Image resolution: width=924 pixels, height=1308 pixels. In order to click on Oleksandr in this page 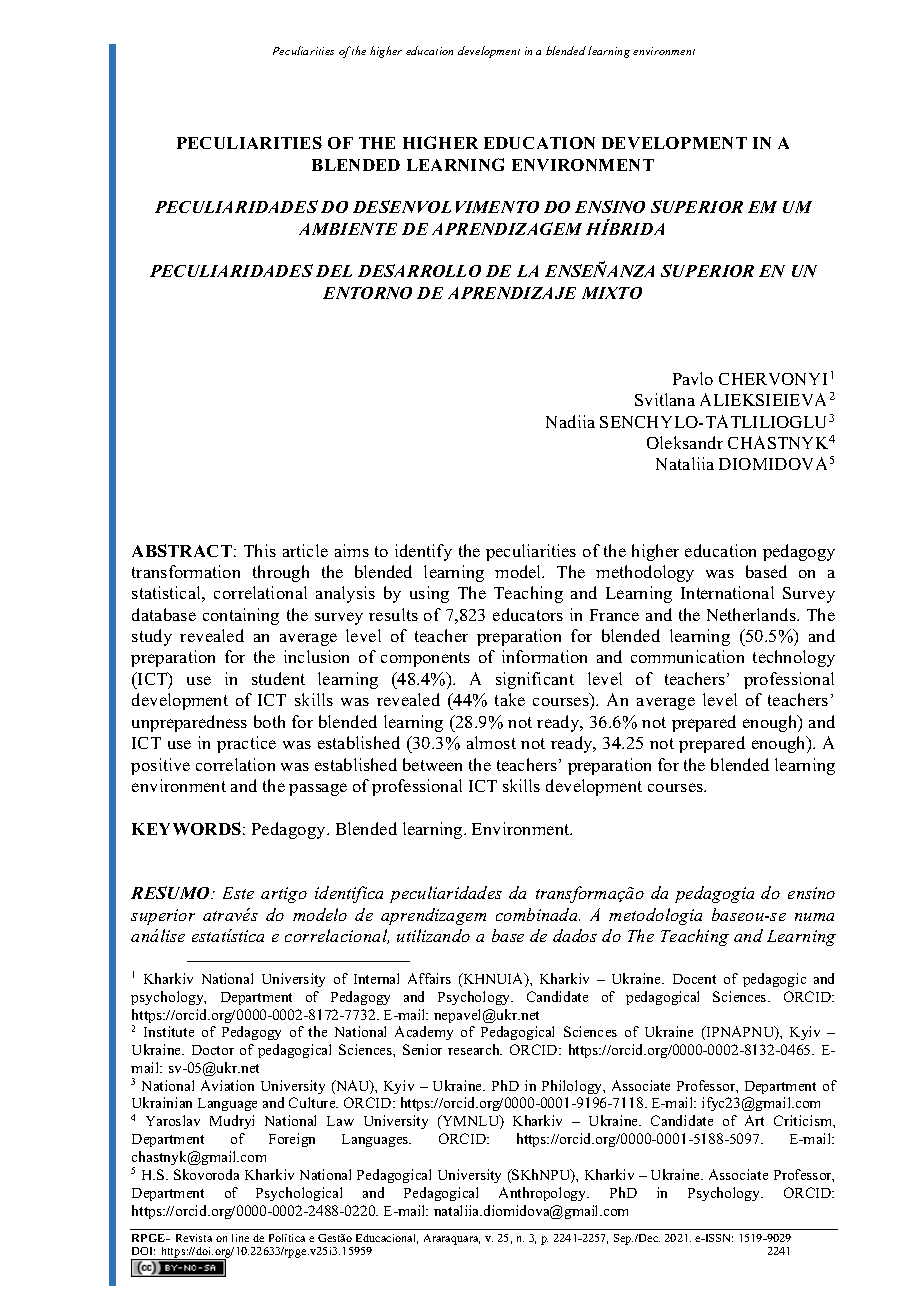, I will do `click(685, 442)`.
